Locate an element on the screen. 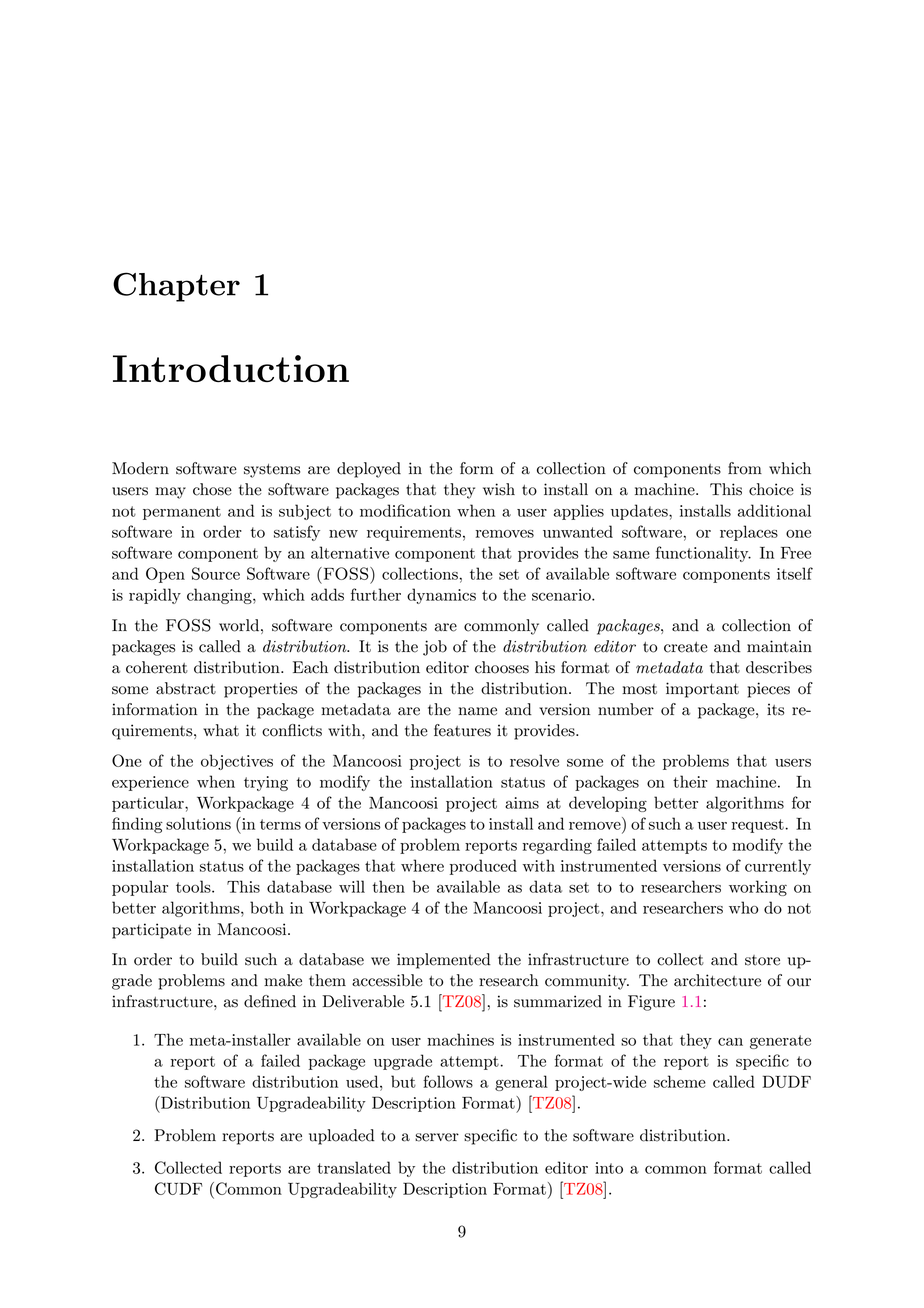 The width and height of the screenshot is (924, 1308). objectives is located at coordinates (237, 762).
